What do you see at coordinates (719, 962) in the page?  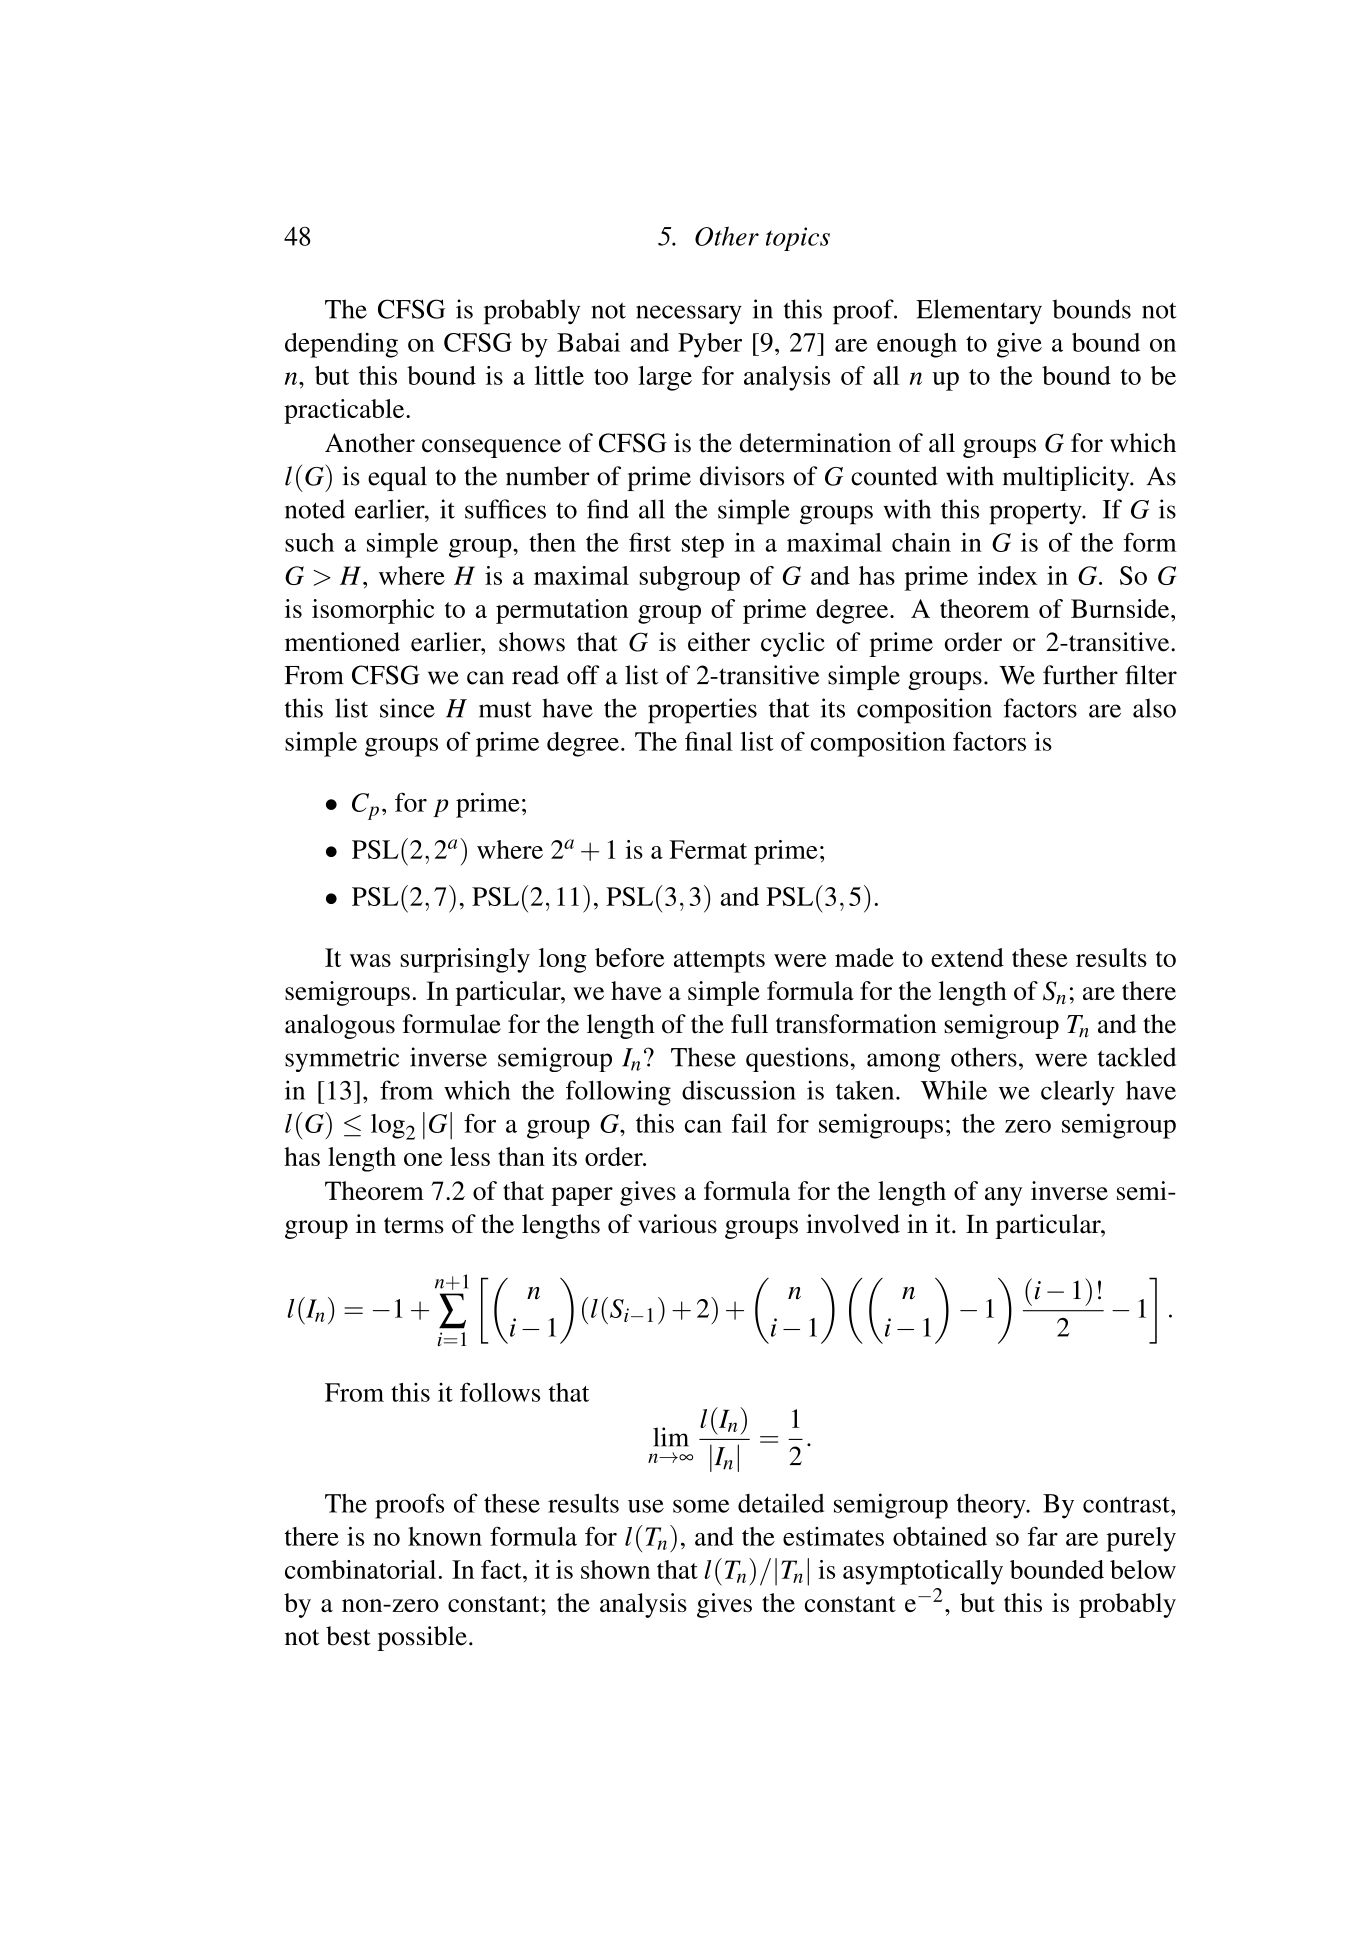 I see `attempts` at bounding box center [719, 962].
